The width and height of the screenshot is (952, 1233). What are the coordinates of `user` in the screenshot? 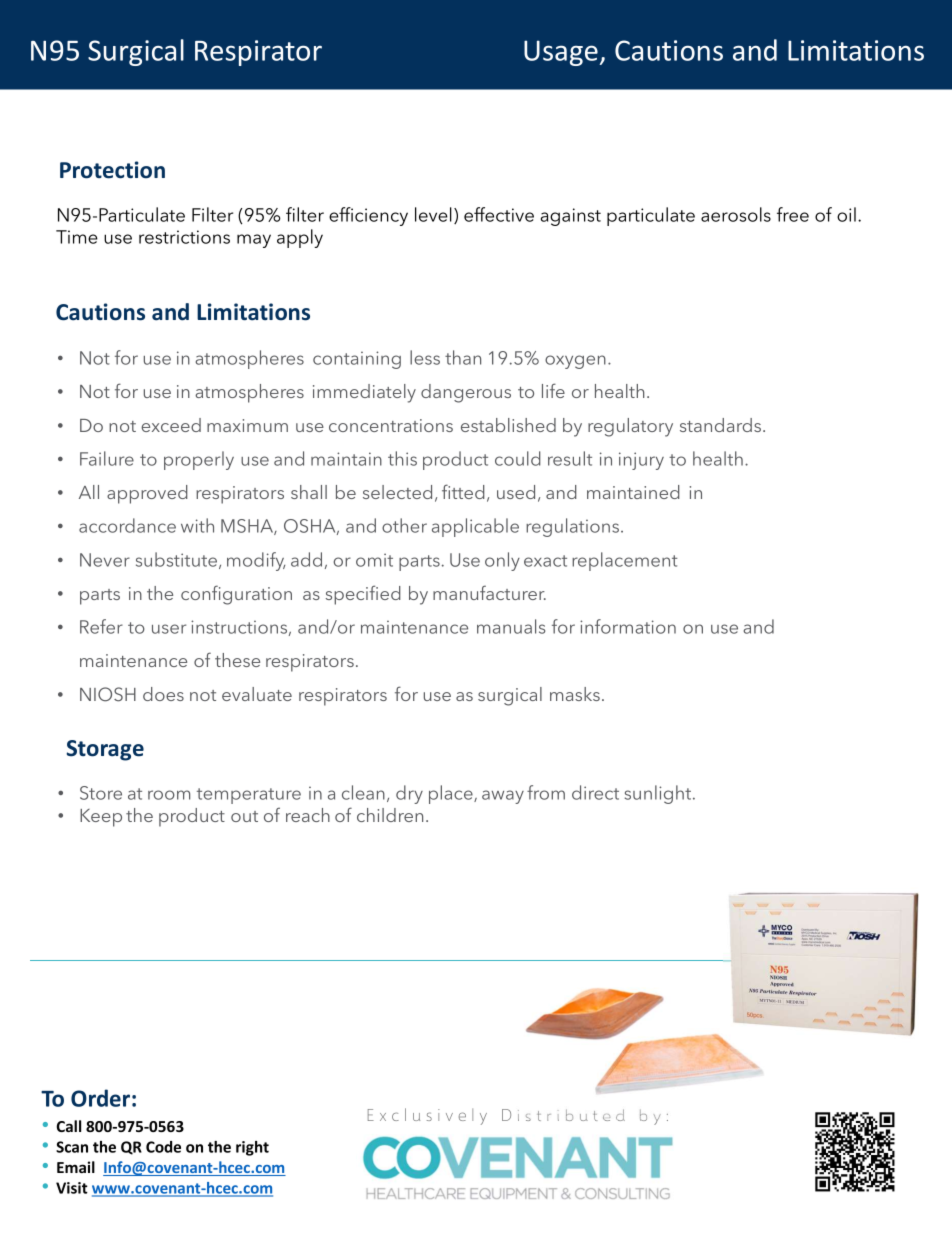 It's located at (169, 629).
